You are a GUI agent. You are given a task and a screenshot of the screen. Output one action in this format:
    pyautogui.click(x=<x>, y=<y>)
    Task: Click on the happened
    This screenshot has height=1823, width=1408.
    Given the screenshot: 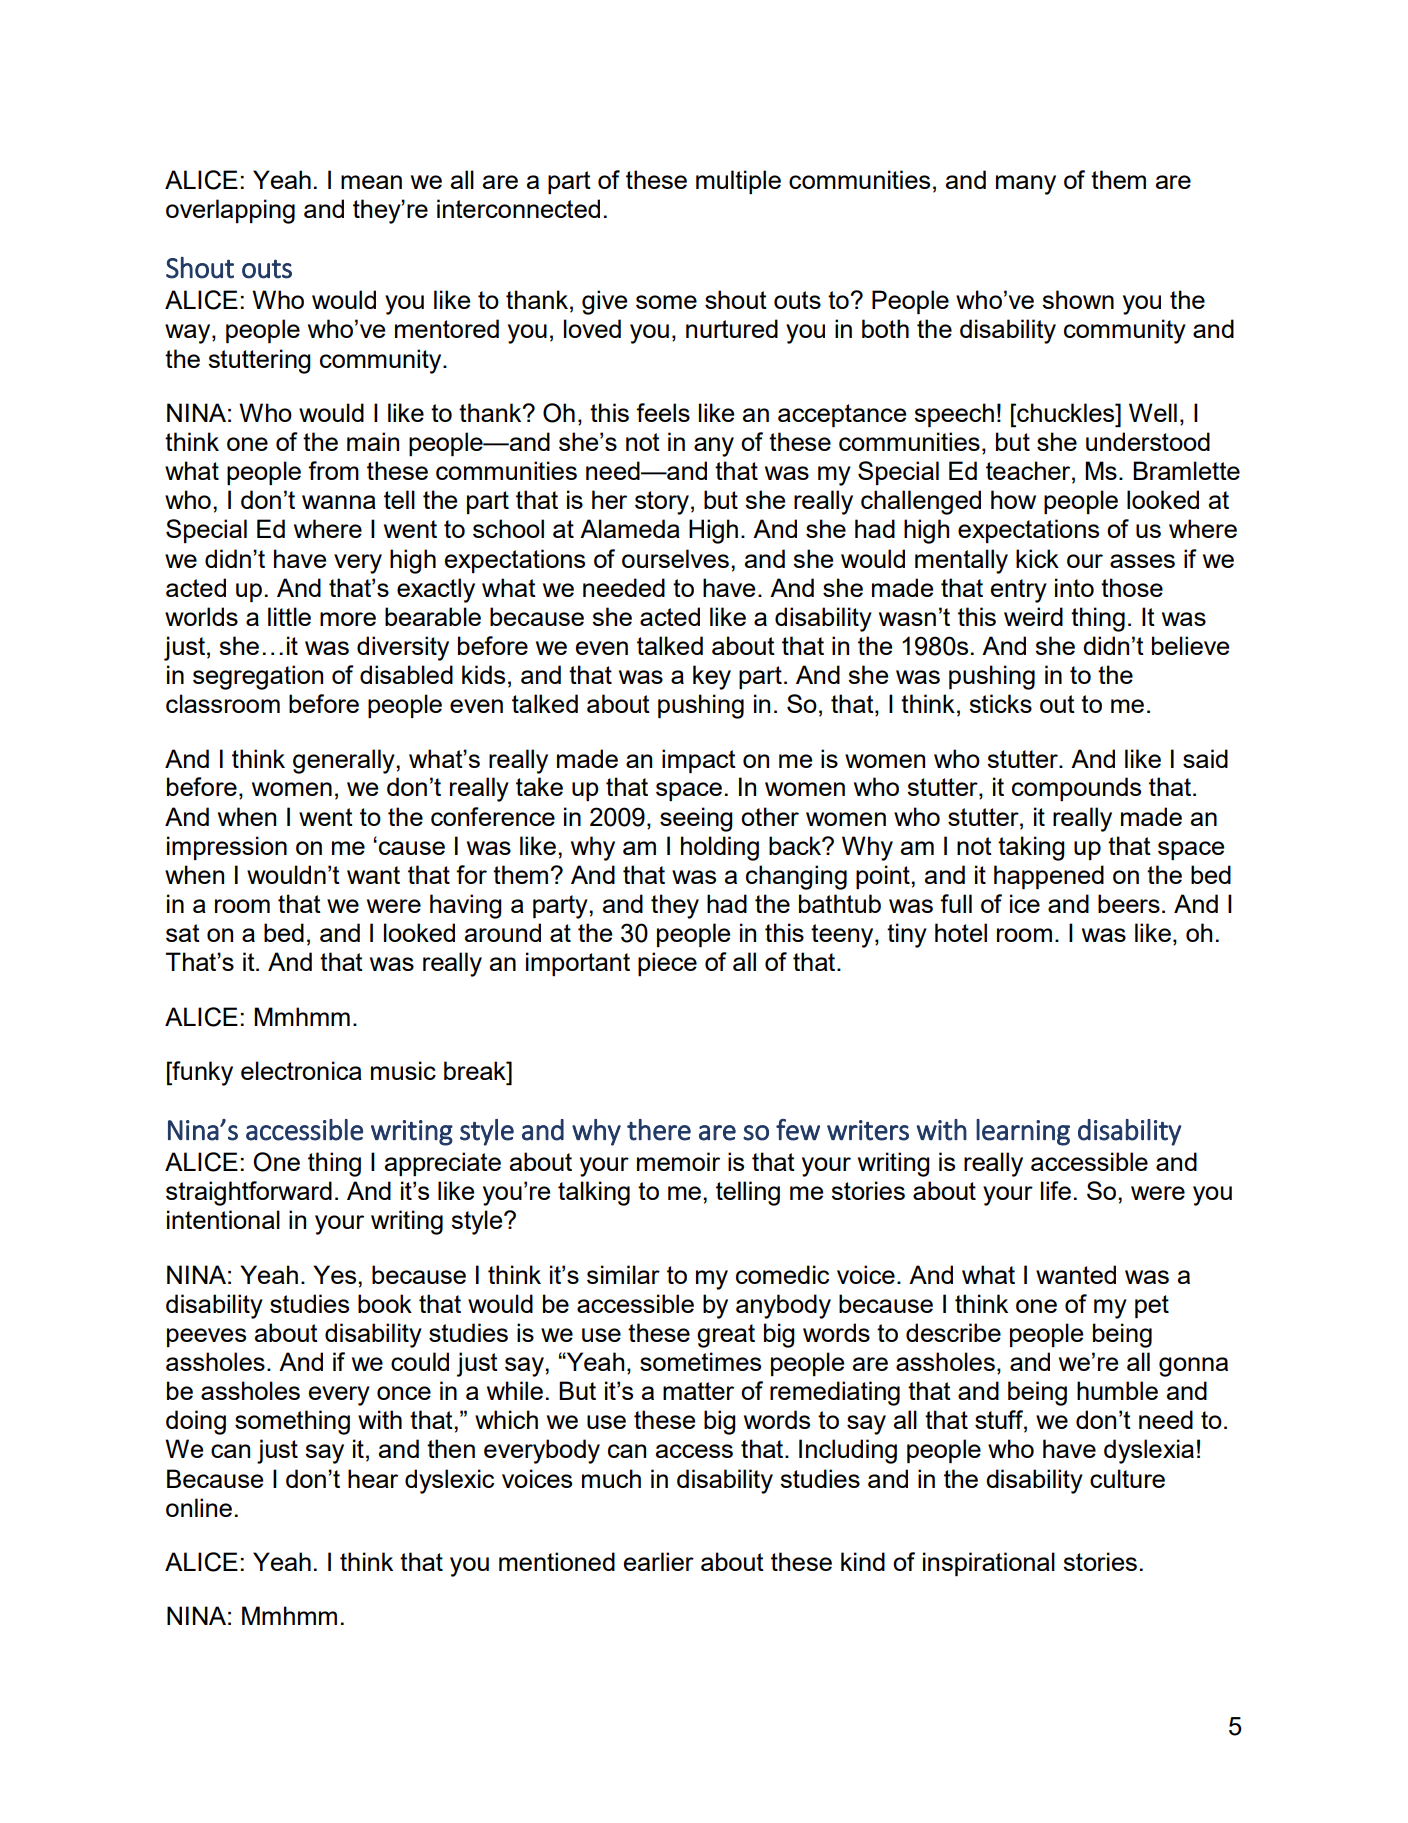 What is the action you would take?
    pyautogui.click(x=1049, y=877)
